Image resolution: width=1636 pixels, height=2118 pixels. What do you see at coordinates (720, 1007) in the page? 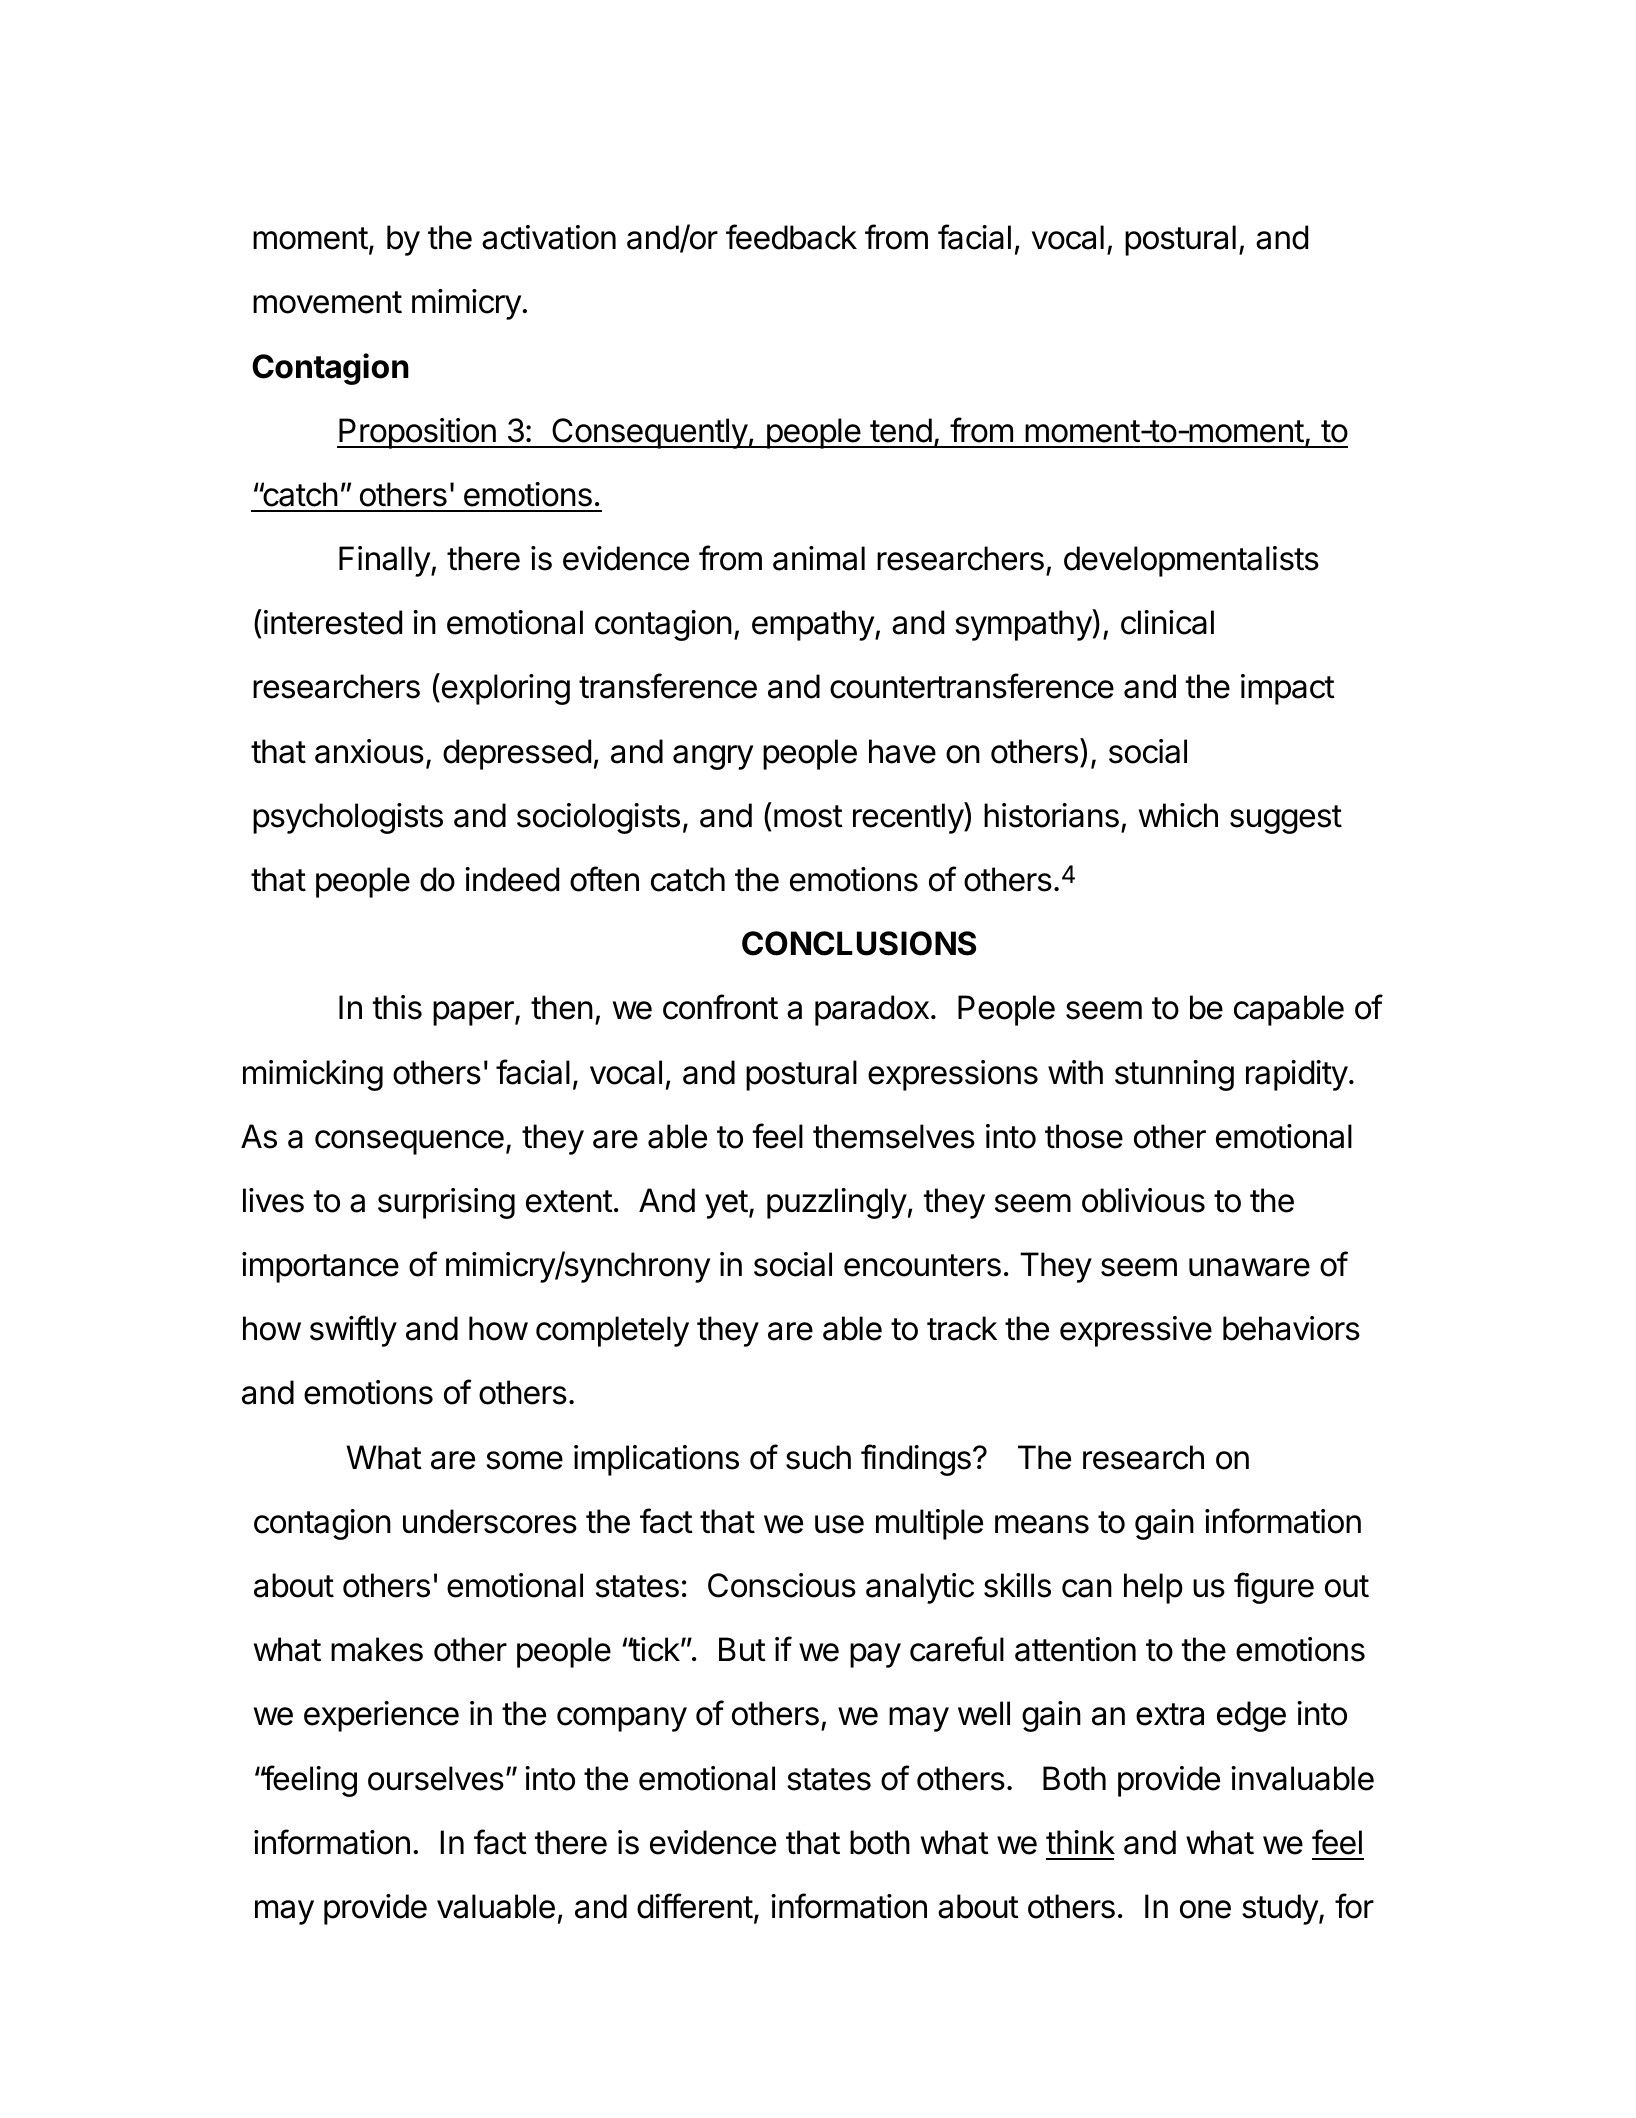
I see `confront` at bounding box center [720, 1007].
